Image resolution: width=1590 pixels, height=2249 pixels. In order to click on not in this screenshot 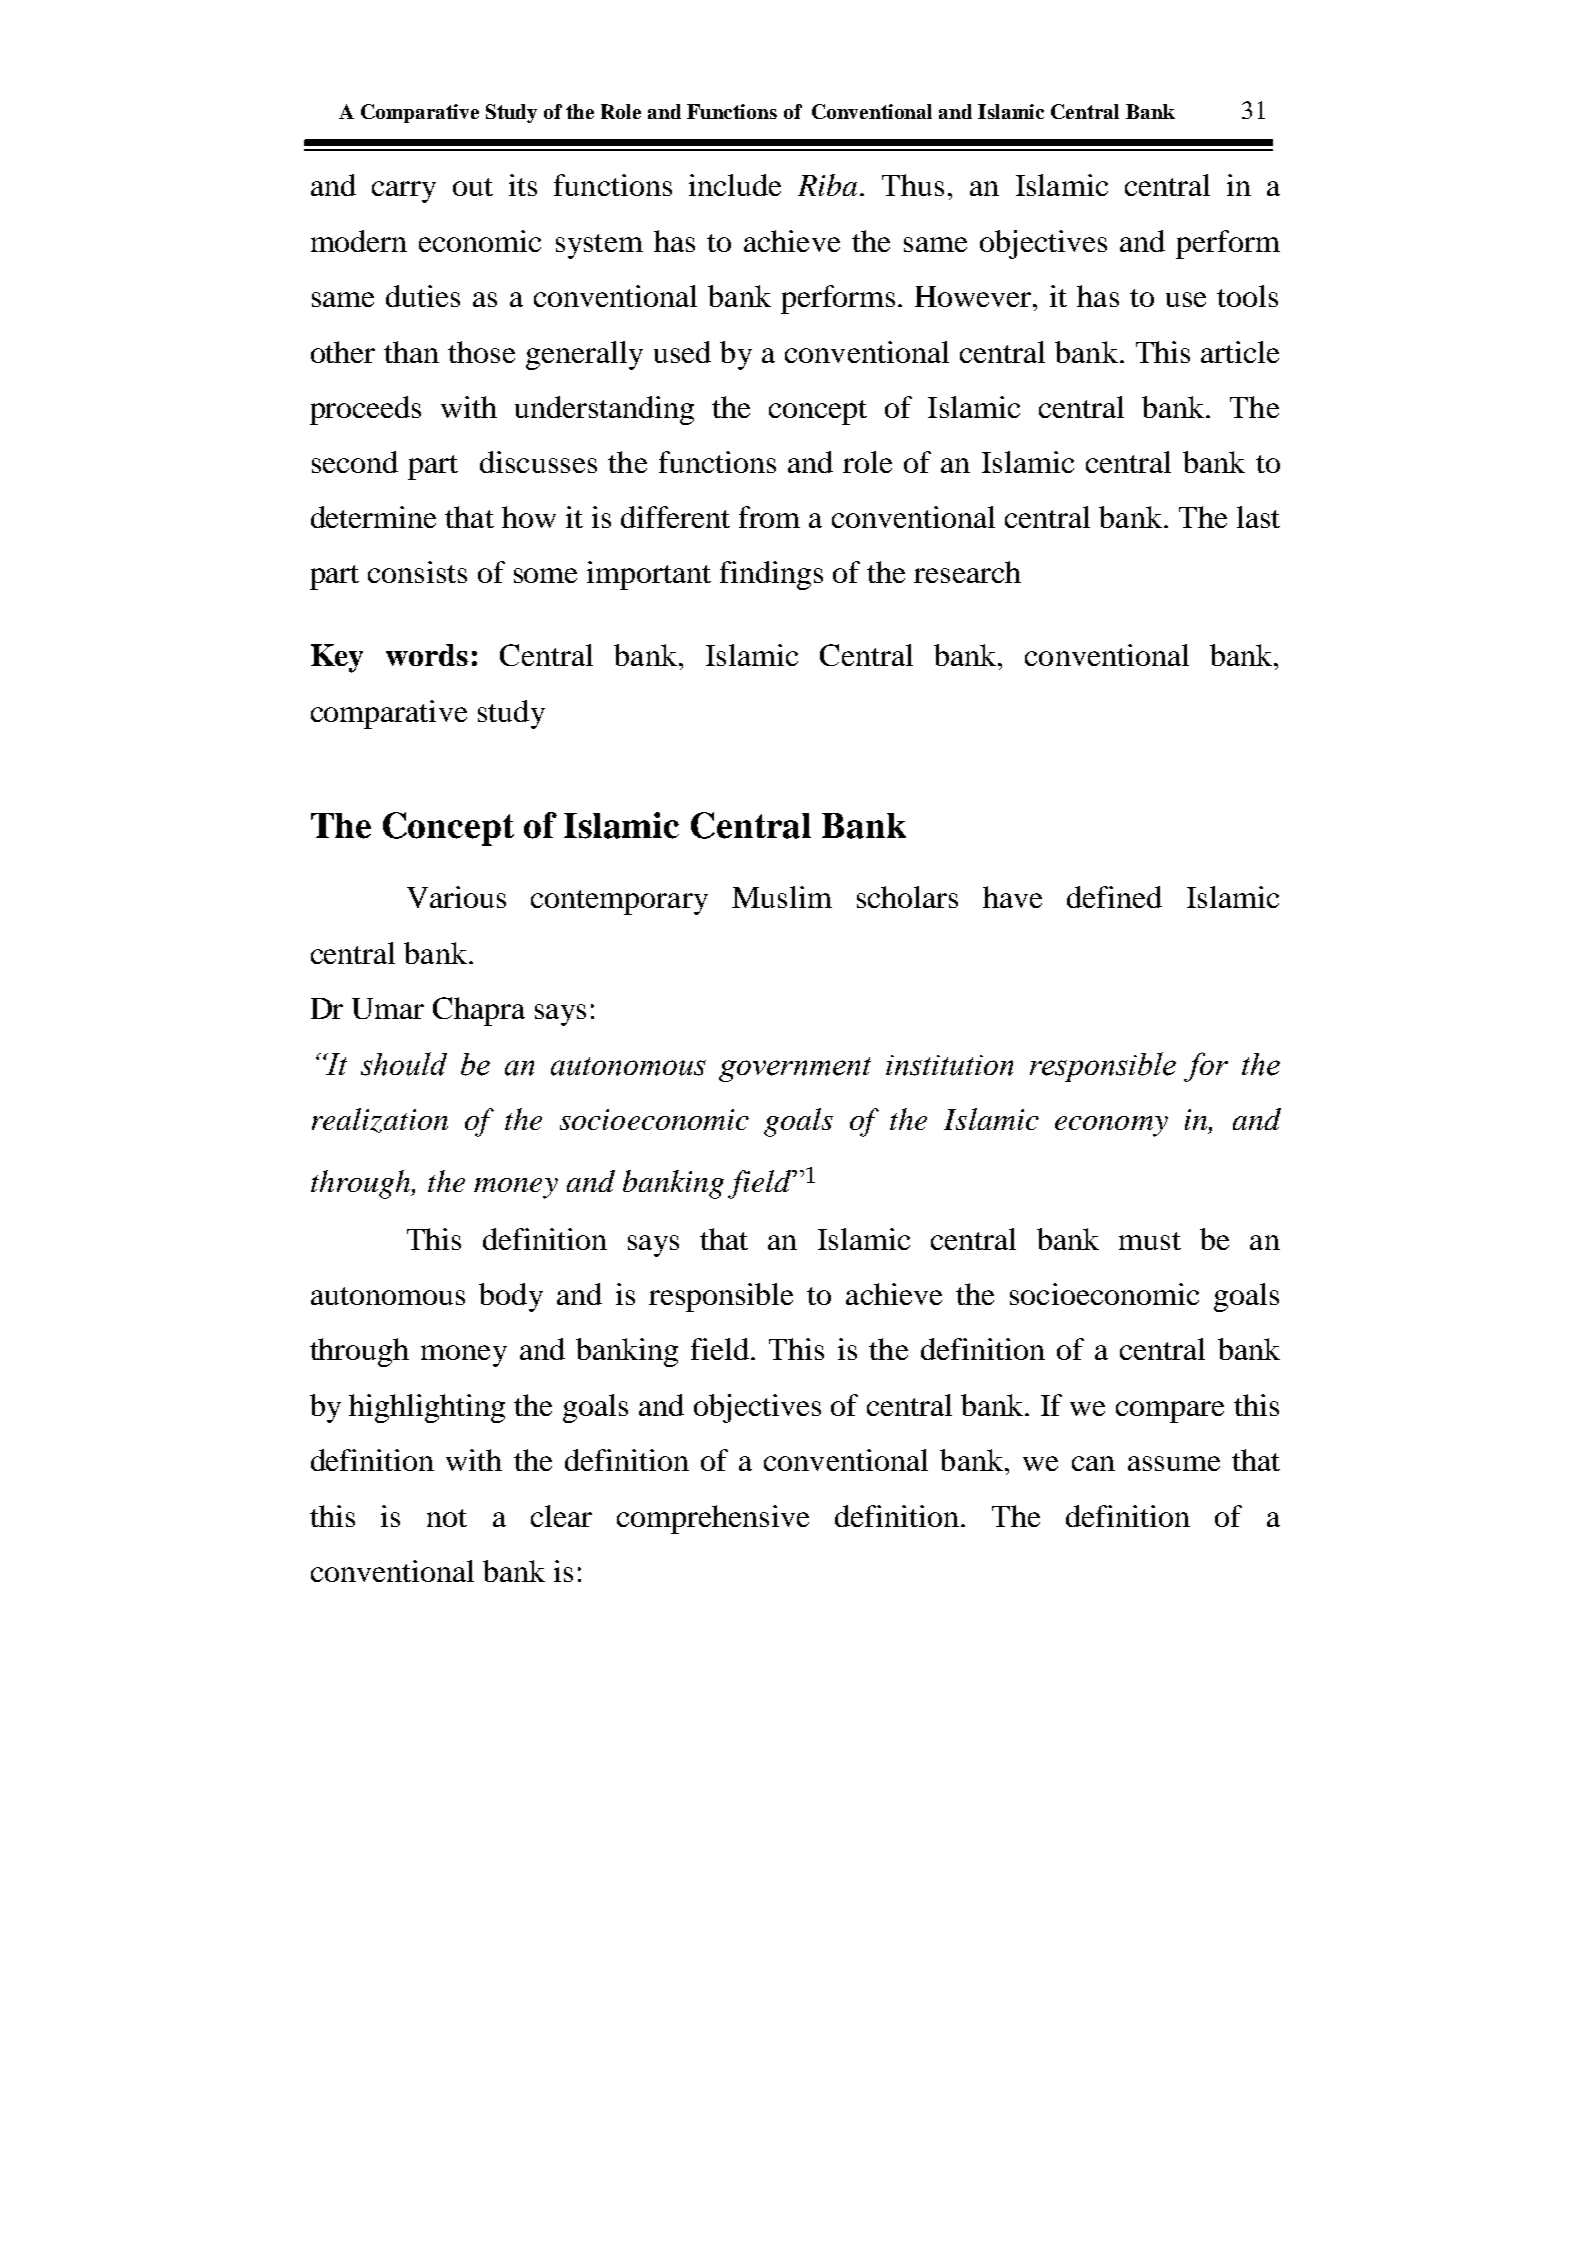, I will do `click(447, 1518)`.
